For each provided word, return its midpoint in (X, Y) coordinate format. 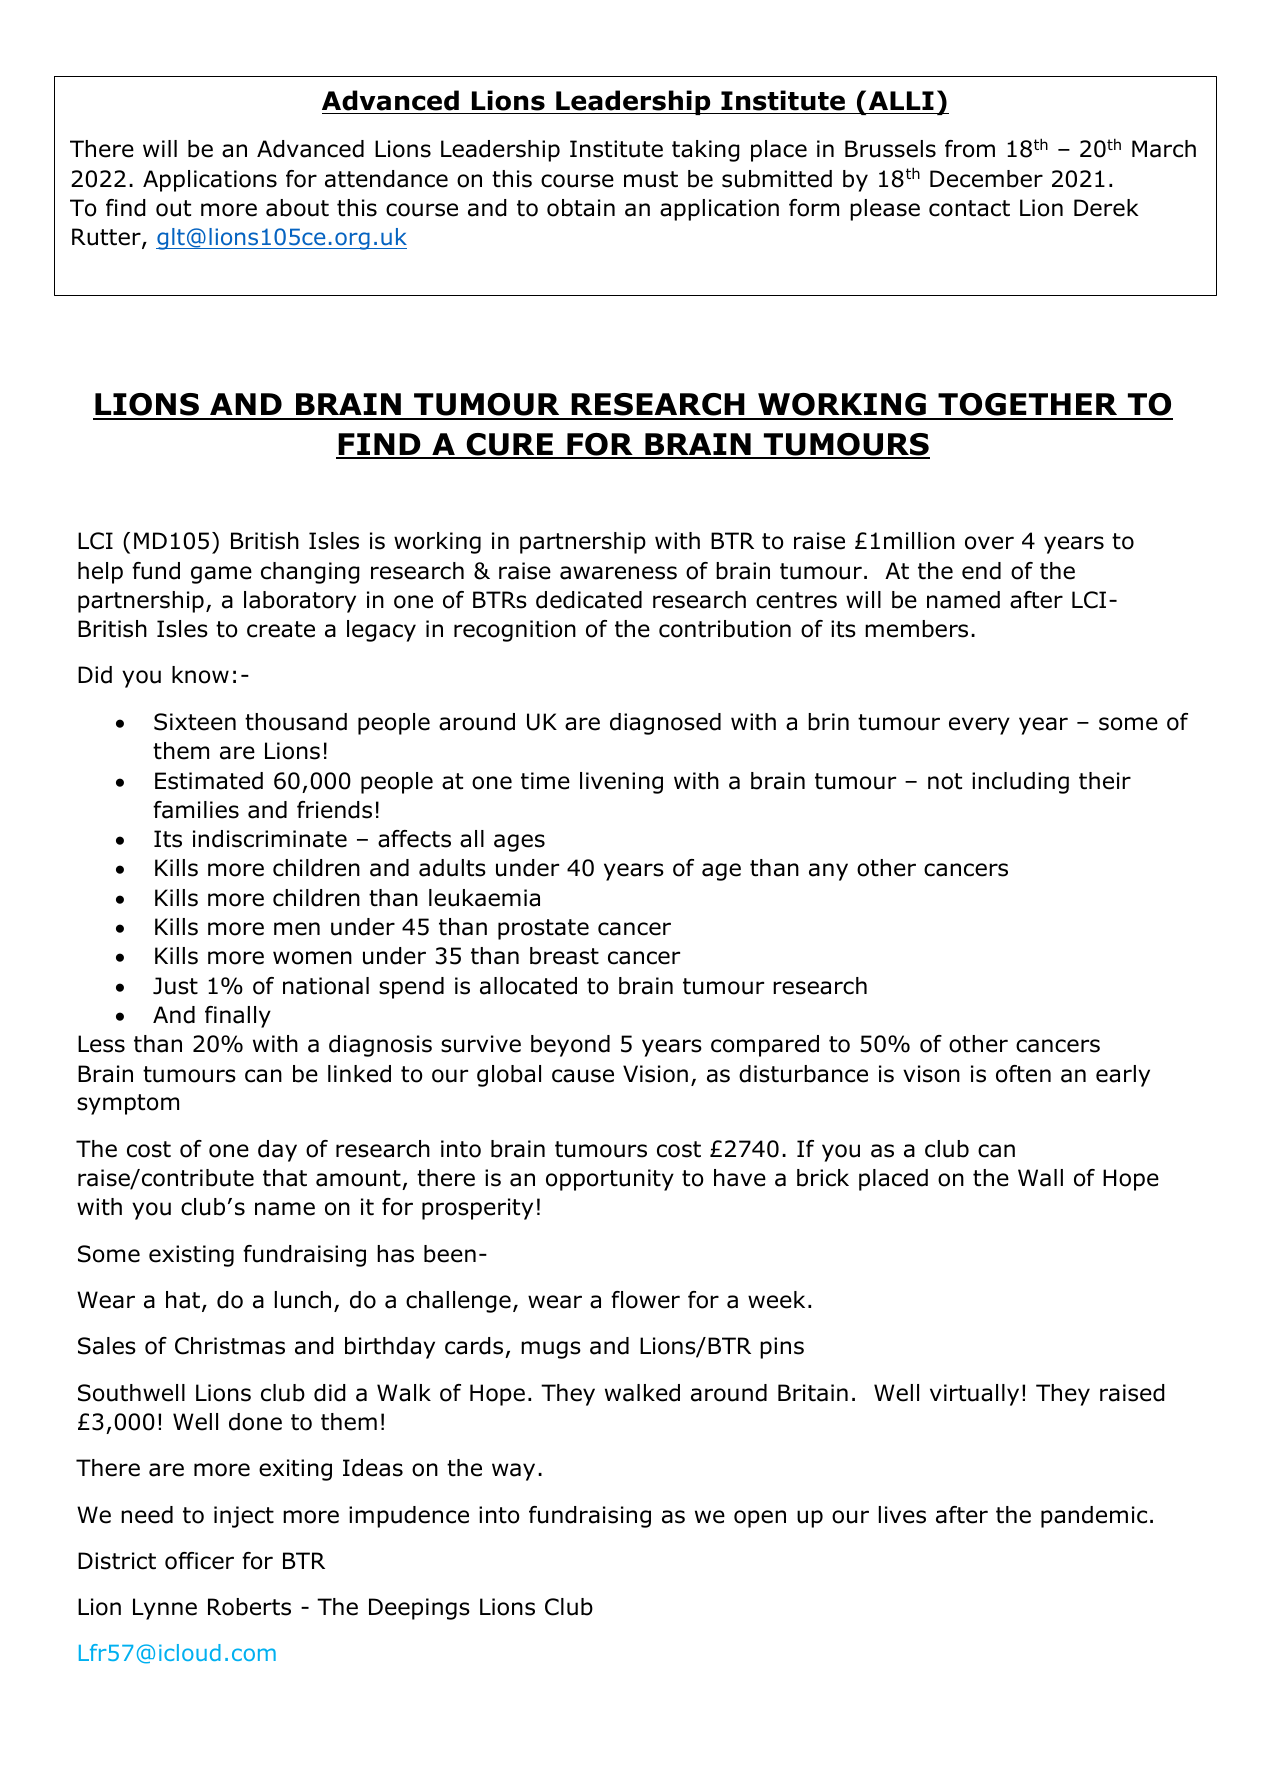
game (221, 575)
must (651, 179)
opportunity (610, 1180)
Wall (1040, 1178)
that (285, 1178)
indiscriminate (270, 839)
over (989, 543)
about (297, 208)
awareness (618, 573)
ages (519, 843)
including (1020, 783)
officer (199, 1561)
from (970, 149)
